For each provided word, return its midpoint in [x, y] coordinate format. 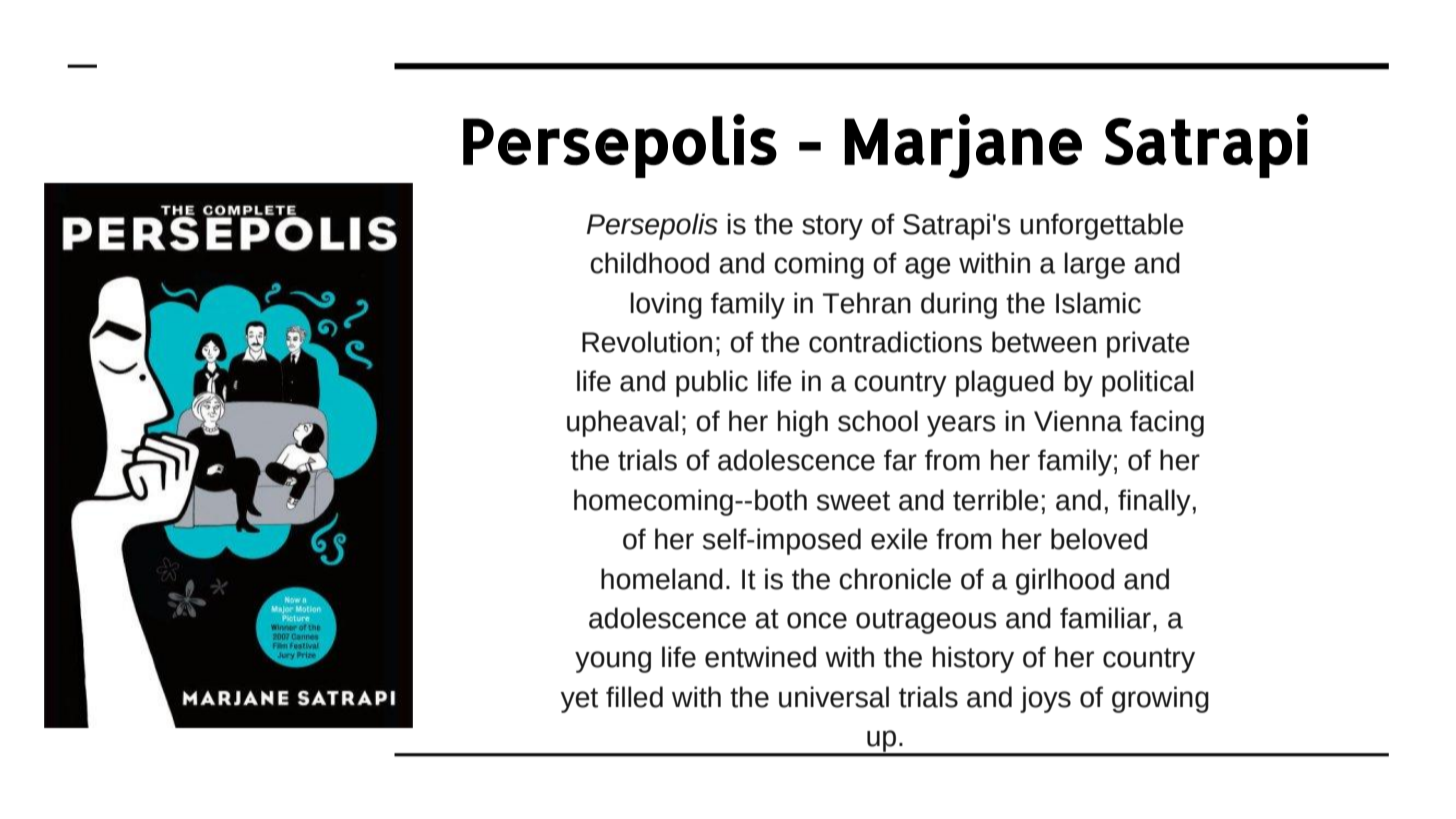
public [712, 383]
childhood [649, 263]
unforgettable [1102, 226]
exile [899, 539]
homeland [662, 579]
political [1147, 383]
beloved [1099, 539]
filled [634, 697]
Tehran [867, 303]
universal [834, 697]
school [878, 421]
